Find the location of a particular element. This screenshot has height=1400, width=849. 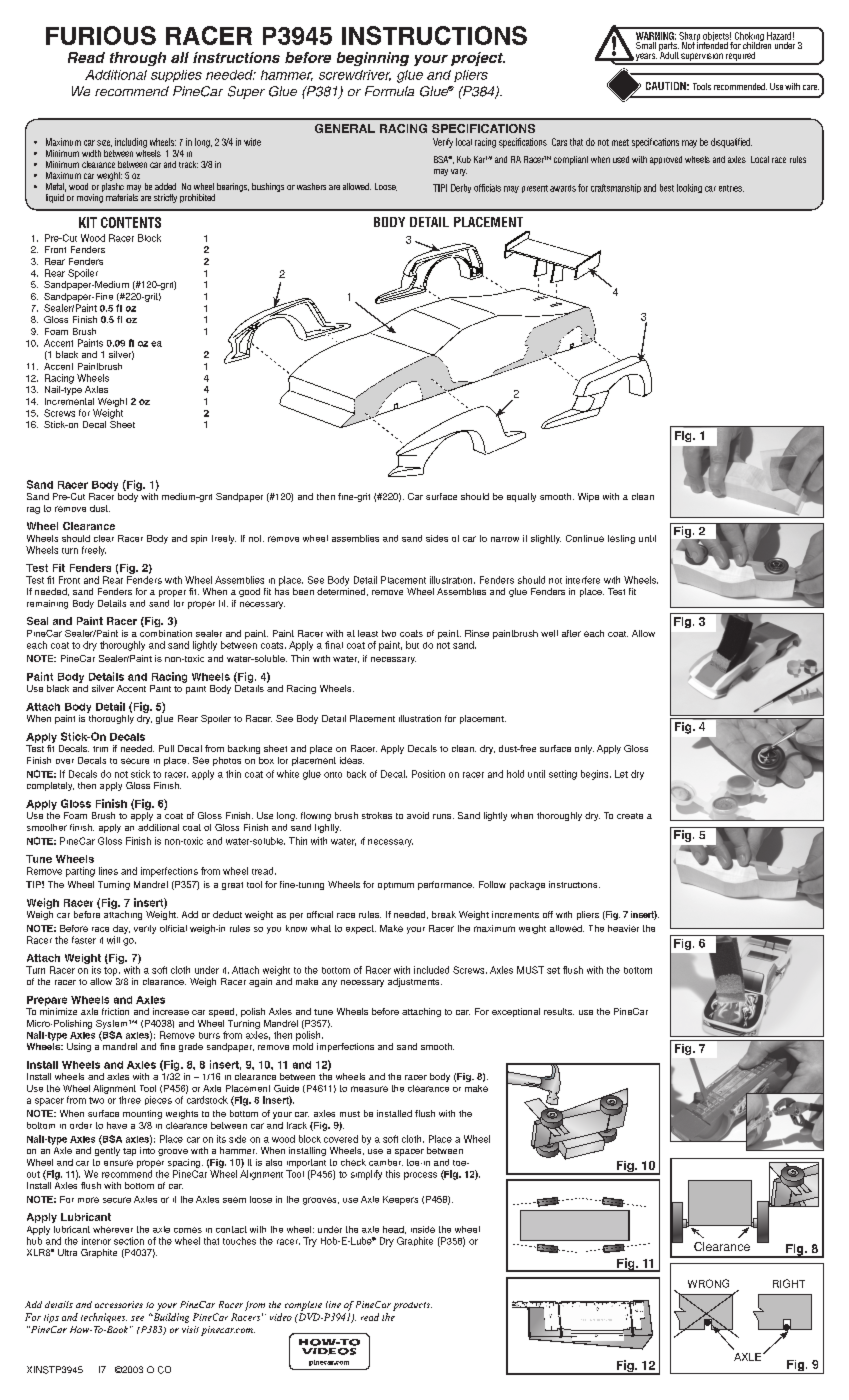

Incremental is located at coordinates (69, 401).
